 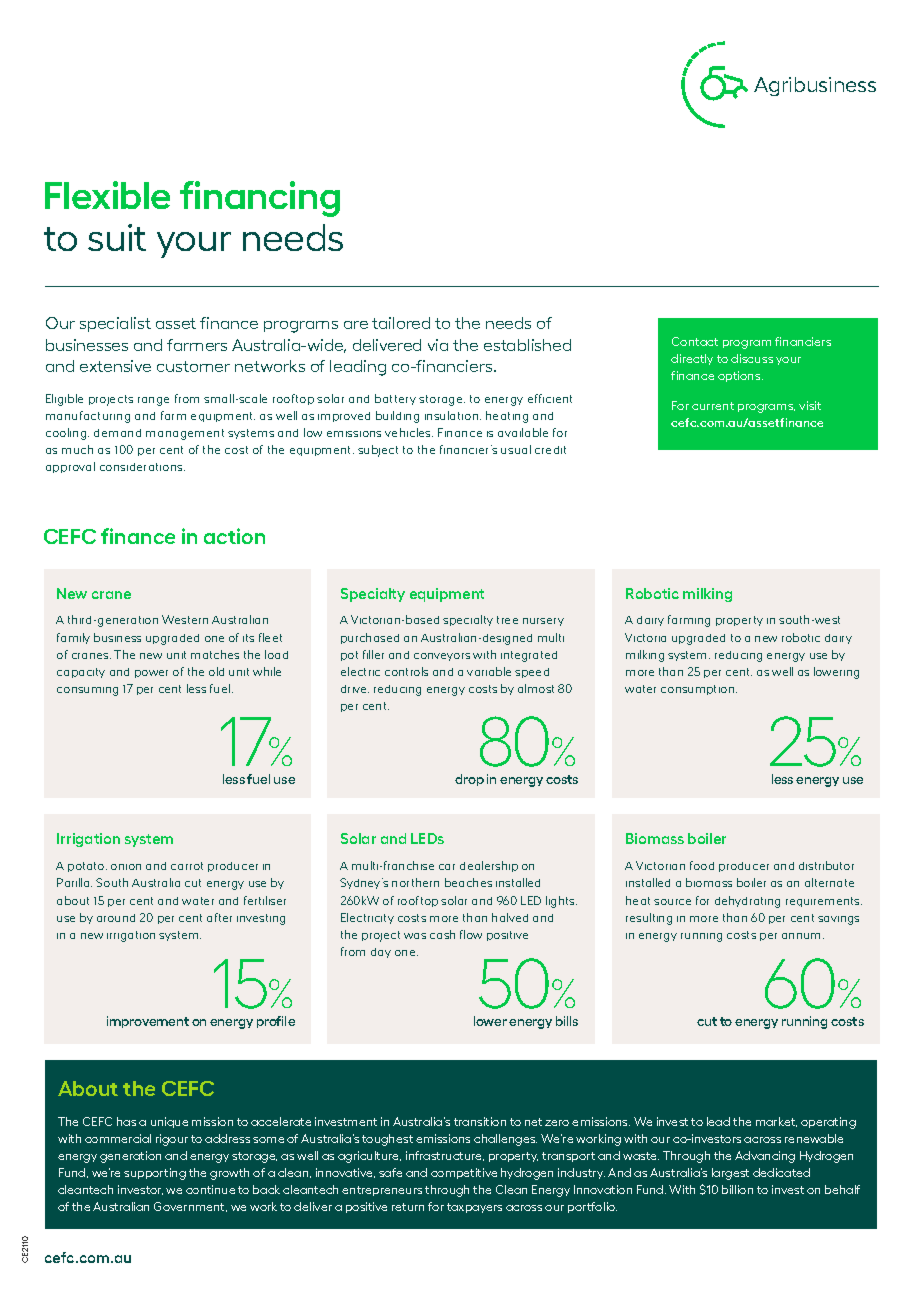 What do you see at coordinates (464, 1173) in the screenshot?
I see `competitive` at bounding box center [464, 1173].
